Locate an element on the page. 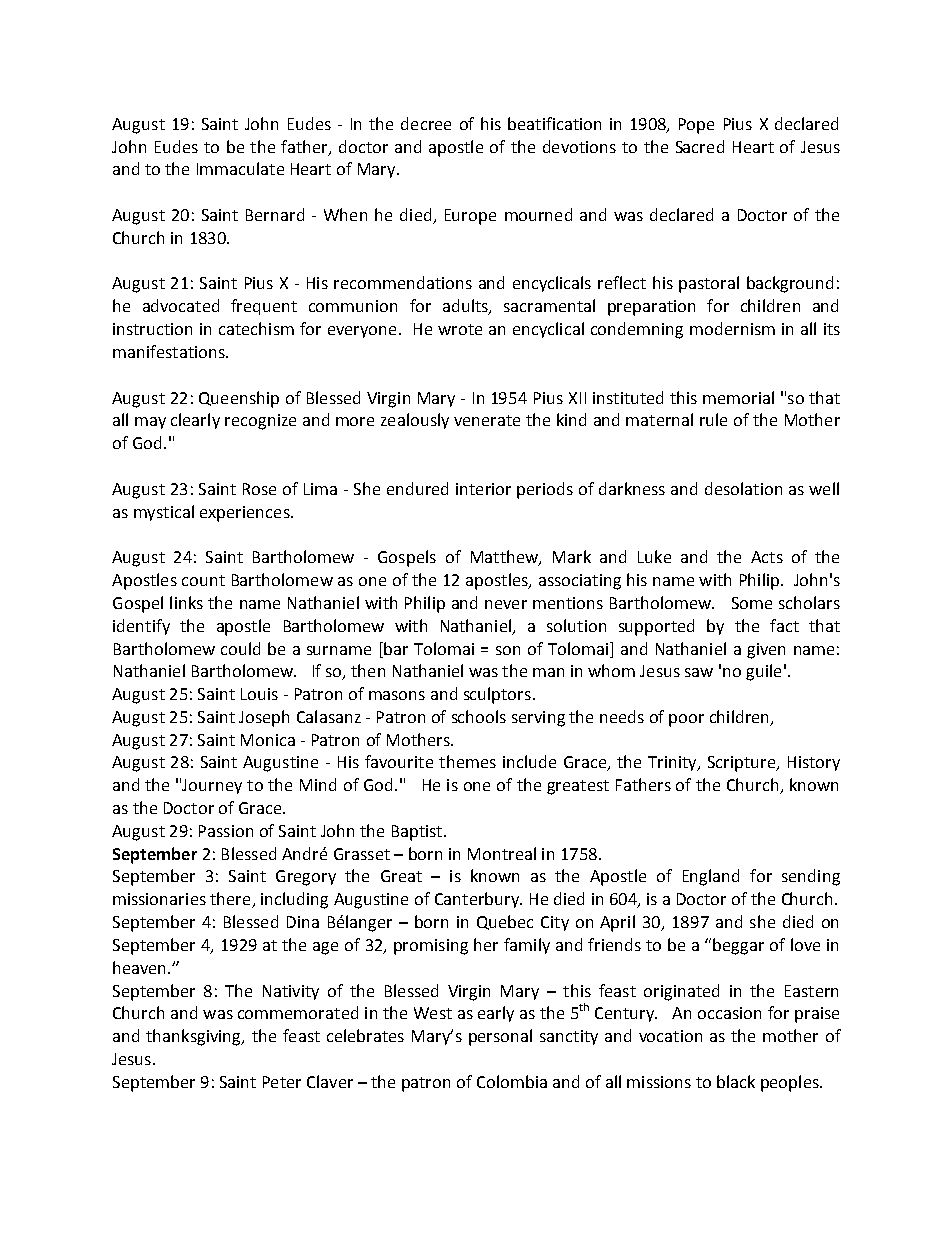 The image size is (952, 1233). desolation is located at coordinates (743, 488).
